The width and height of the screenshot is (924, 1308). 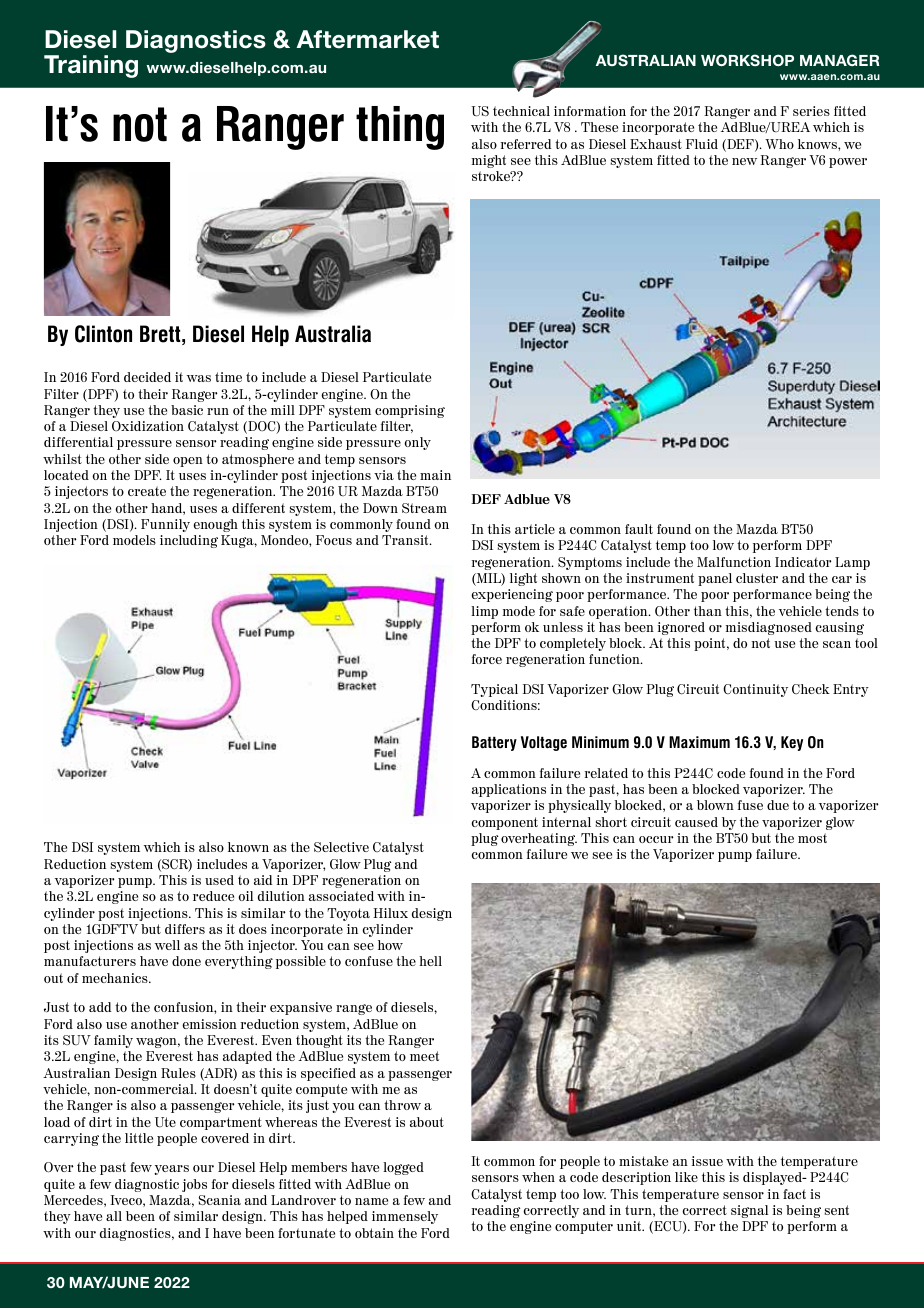 I want to click on known, so click(x=248, y=847).
